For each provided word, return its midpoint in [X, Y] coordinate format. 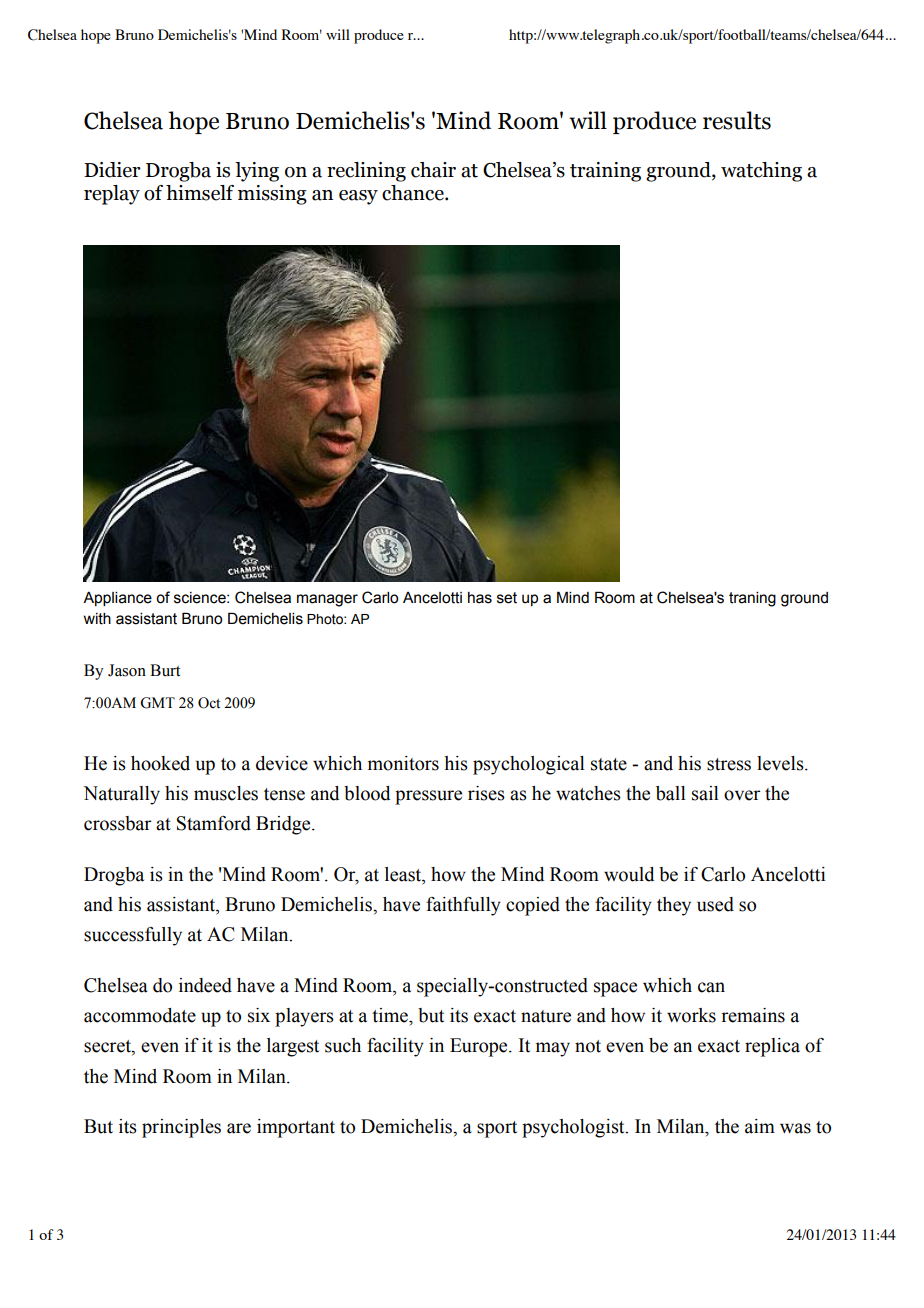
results [737, 120]
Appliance [117, 599]
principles [181, 1128]
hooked [160, 763]
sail [705, 793]
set [507, 598]
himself [200, 193]
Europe [480, 1047]
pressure [428, 797]
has [480, 598]
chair [433, 170]
